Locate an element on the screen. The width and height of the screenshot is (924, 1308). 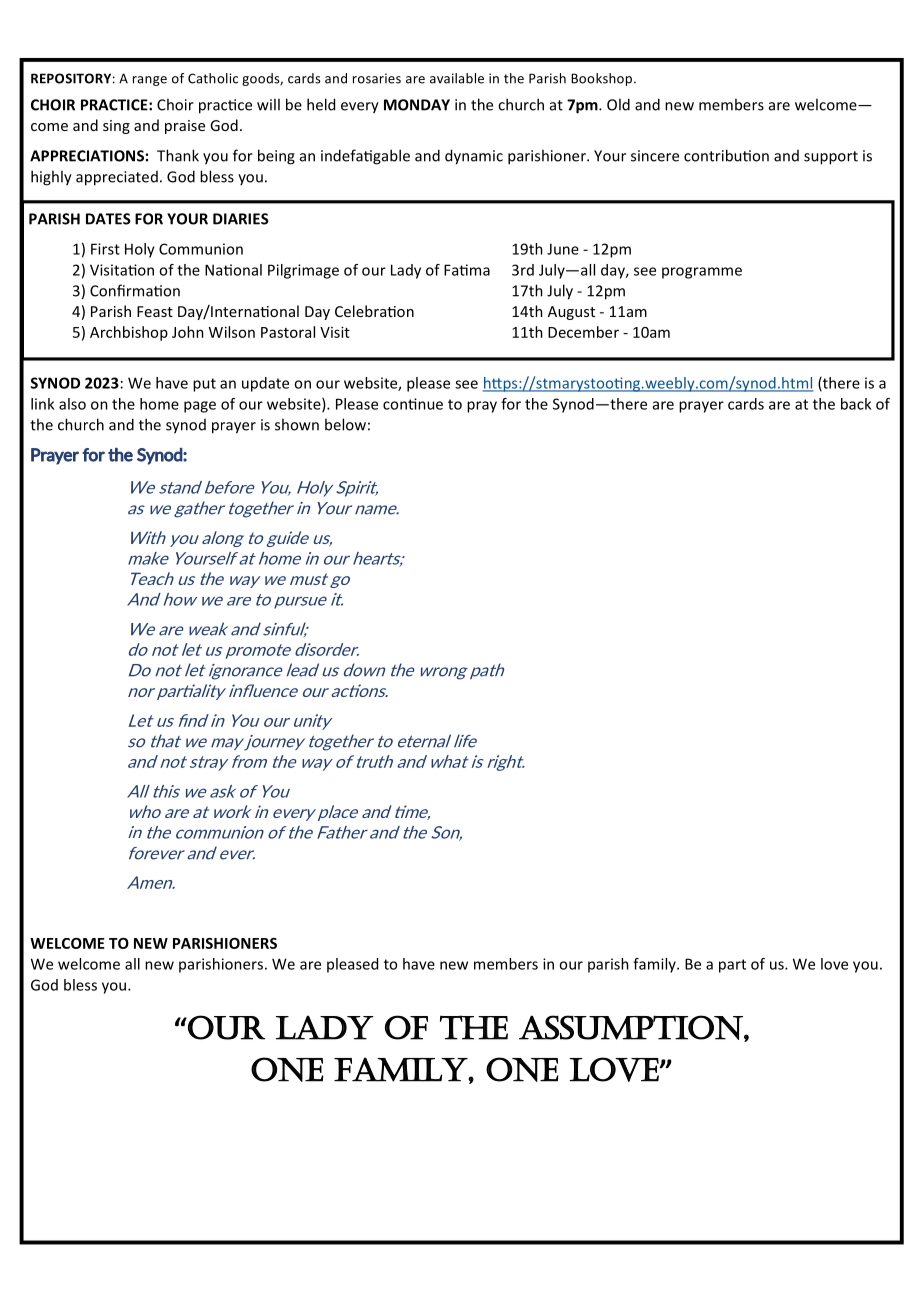
range is located at coordinates (150, 81).
